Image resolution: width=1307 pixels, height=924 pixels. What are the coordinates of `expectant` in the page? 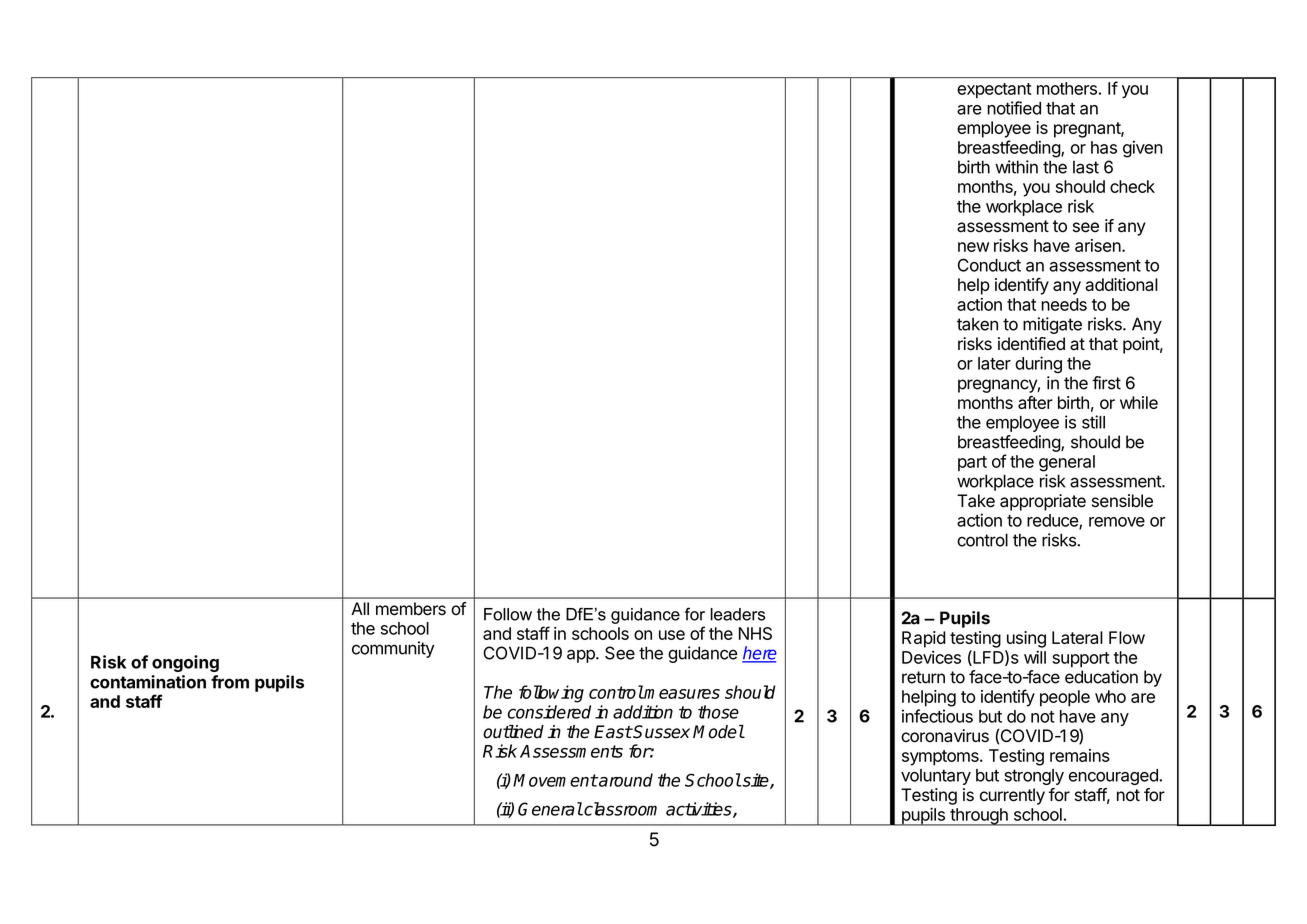 It's located at (994, 90).
